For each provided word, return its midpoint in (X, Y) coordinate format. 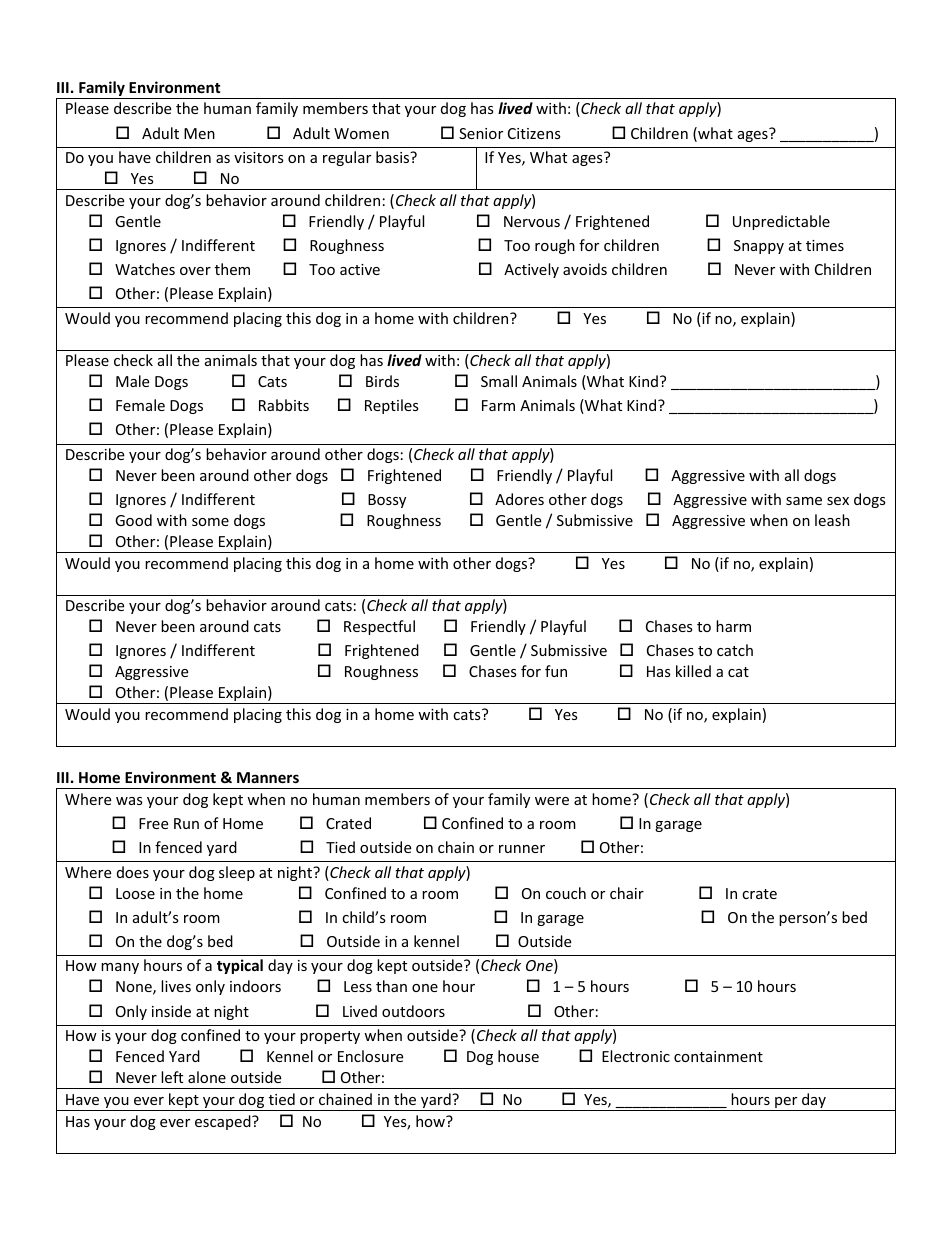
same (804, 501)
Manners (268, 777)
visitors (259, 157)
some (210, 522)
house (518, 1056)
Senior (481, 133)
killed (693, 671)
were (552, 801)
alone (207, 1077)
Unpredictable (781, 222)
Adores (519, 499)
